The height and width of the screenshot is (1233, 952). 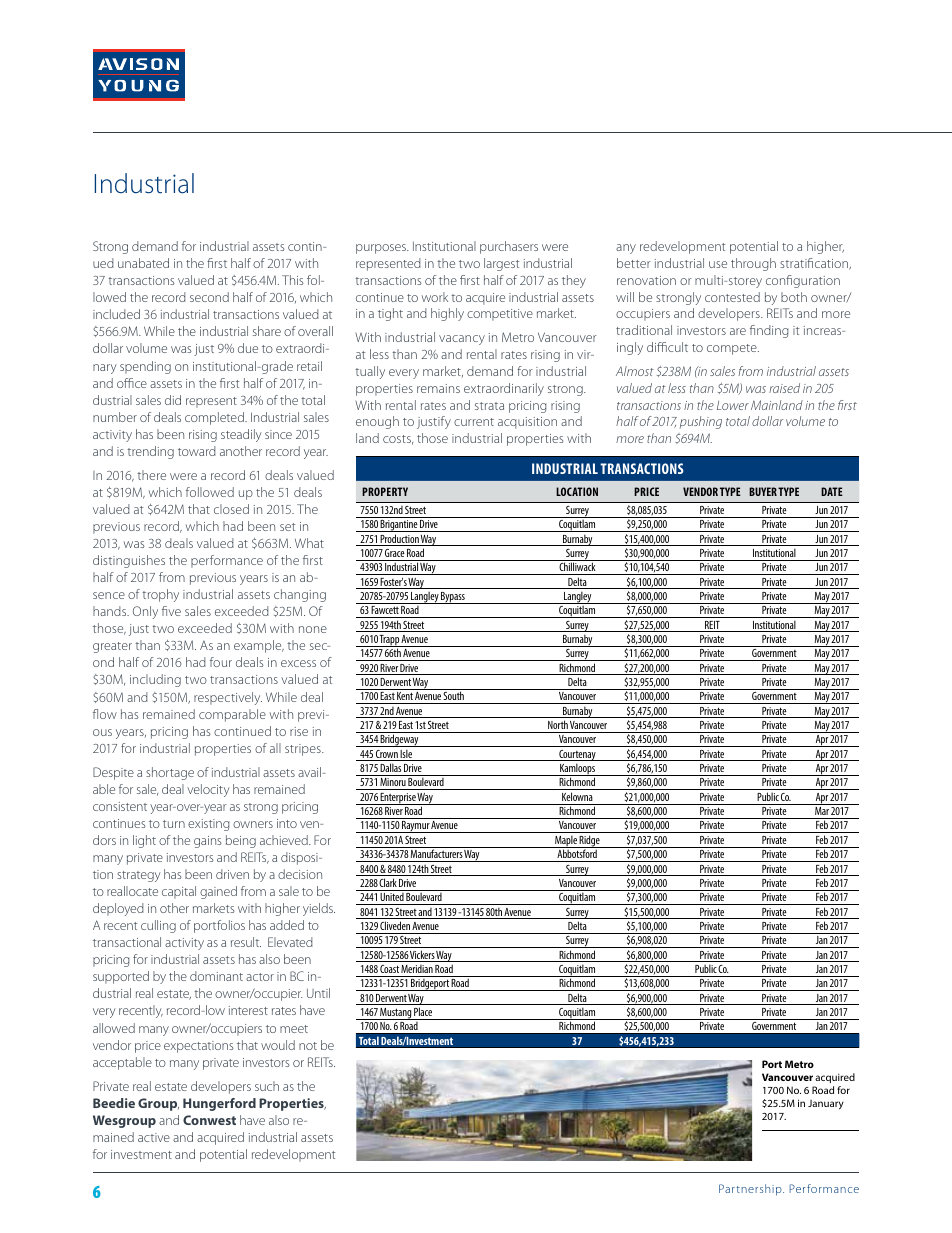 What do you see at coordinates (278, 1045) in the screenshot?
I see `would` at bounding box center [278, 1045].
